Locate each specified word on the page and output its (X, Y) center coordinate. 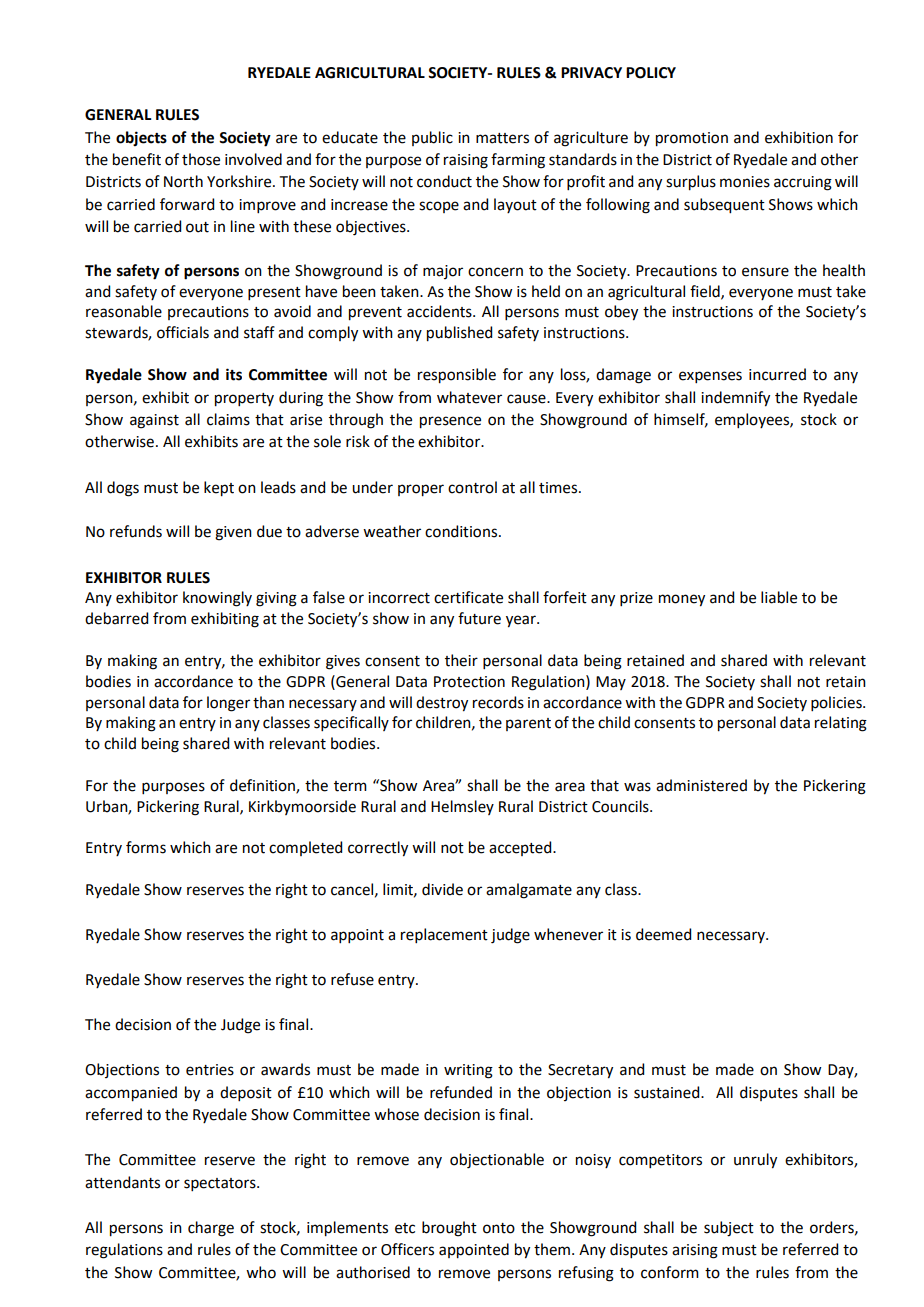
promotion (692, 139)
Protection (469, 682)
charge (211, 1229)
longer (228, 704)
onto (499, 1228)
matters (502, 138)
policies (837, 703)
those (201, 159)
